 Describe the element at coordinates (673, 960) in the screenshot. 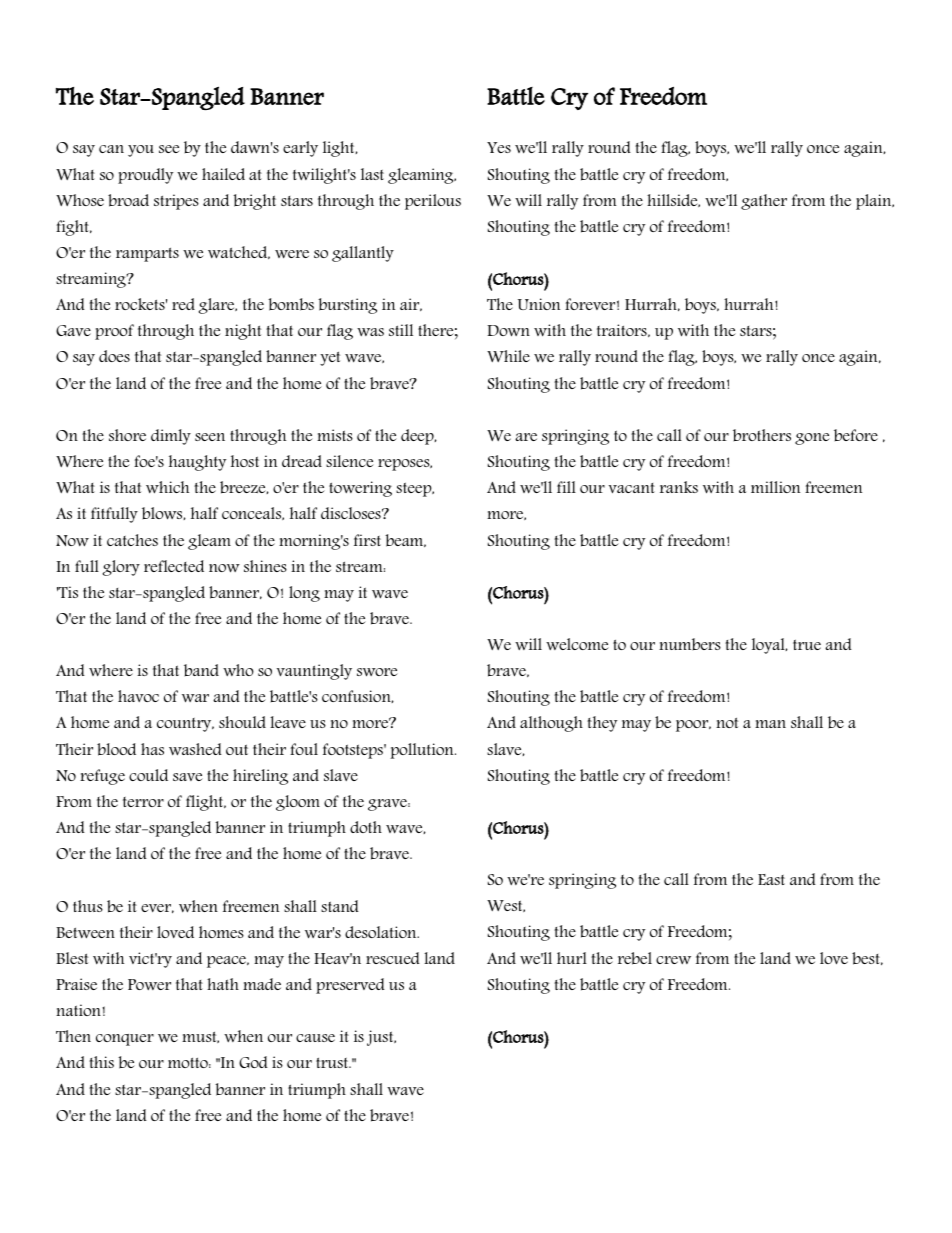

I see `crew` at that location.
